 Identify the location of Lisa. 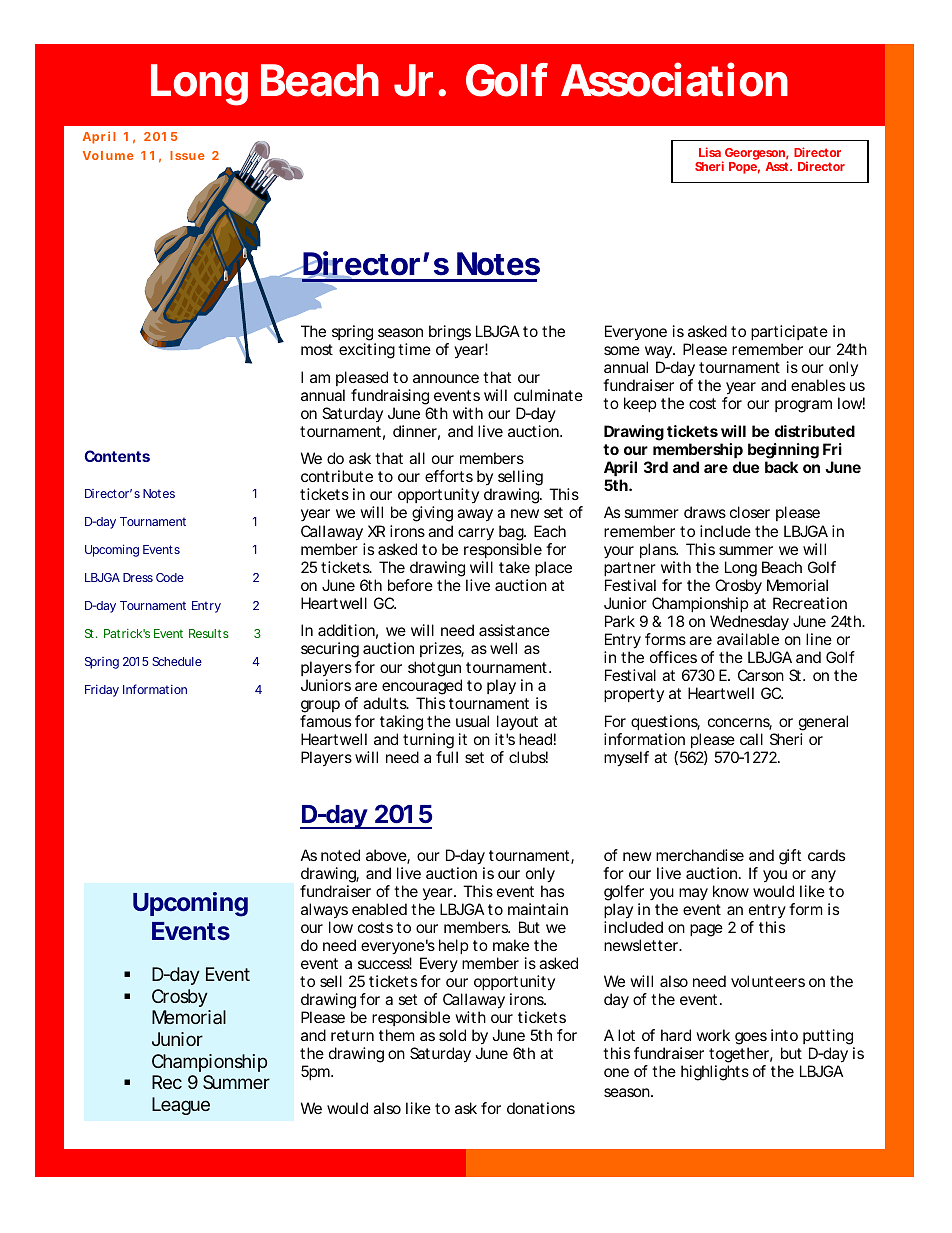
(710, 152).
